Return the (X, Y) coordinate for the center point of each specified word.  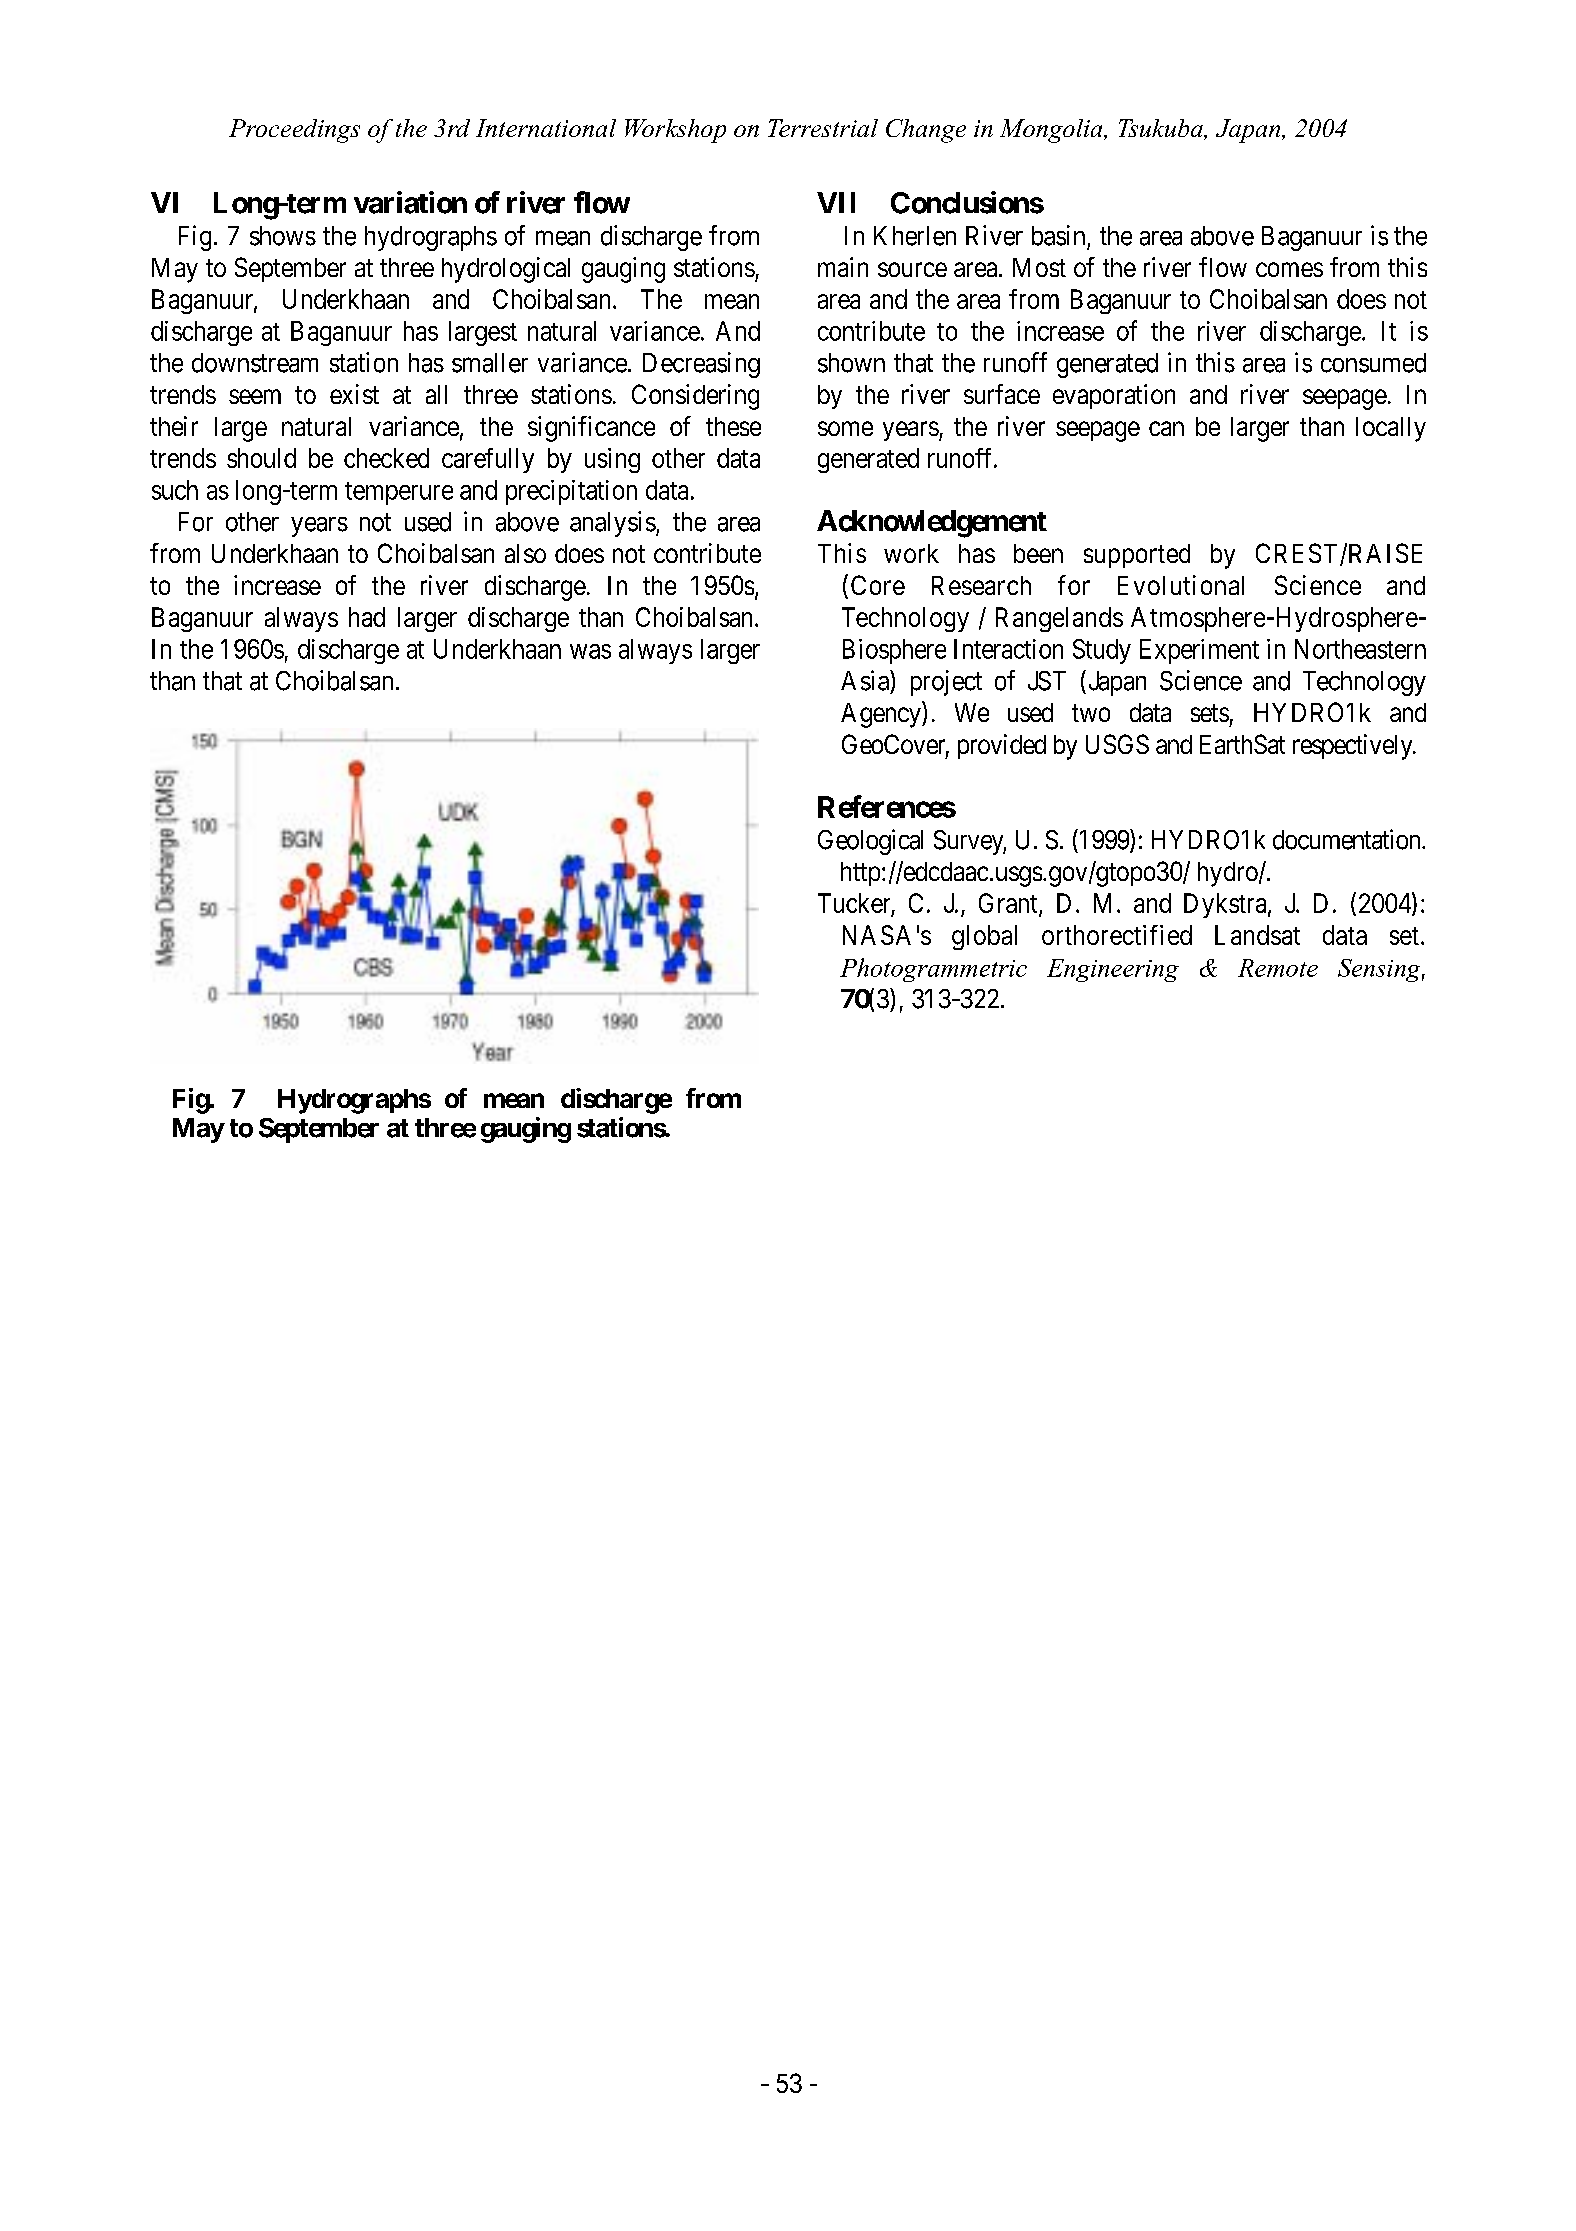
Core (878, 585)
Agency (882, 715)
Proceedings (294, 131)
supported (1137, 556)
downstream (255, 363)
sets (1210, 713)
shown (851, 363)
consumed (1373, 363)
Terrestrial (823, 128)
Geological (870, 842)
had (367, 617)
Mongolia (1052, 131)
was (590, 651)
